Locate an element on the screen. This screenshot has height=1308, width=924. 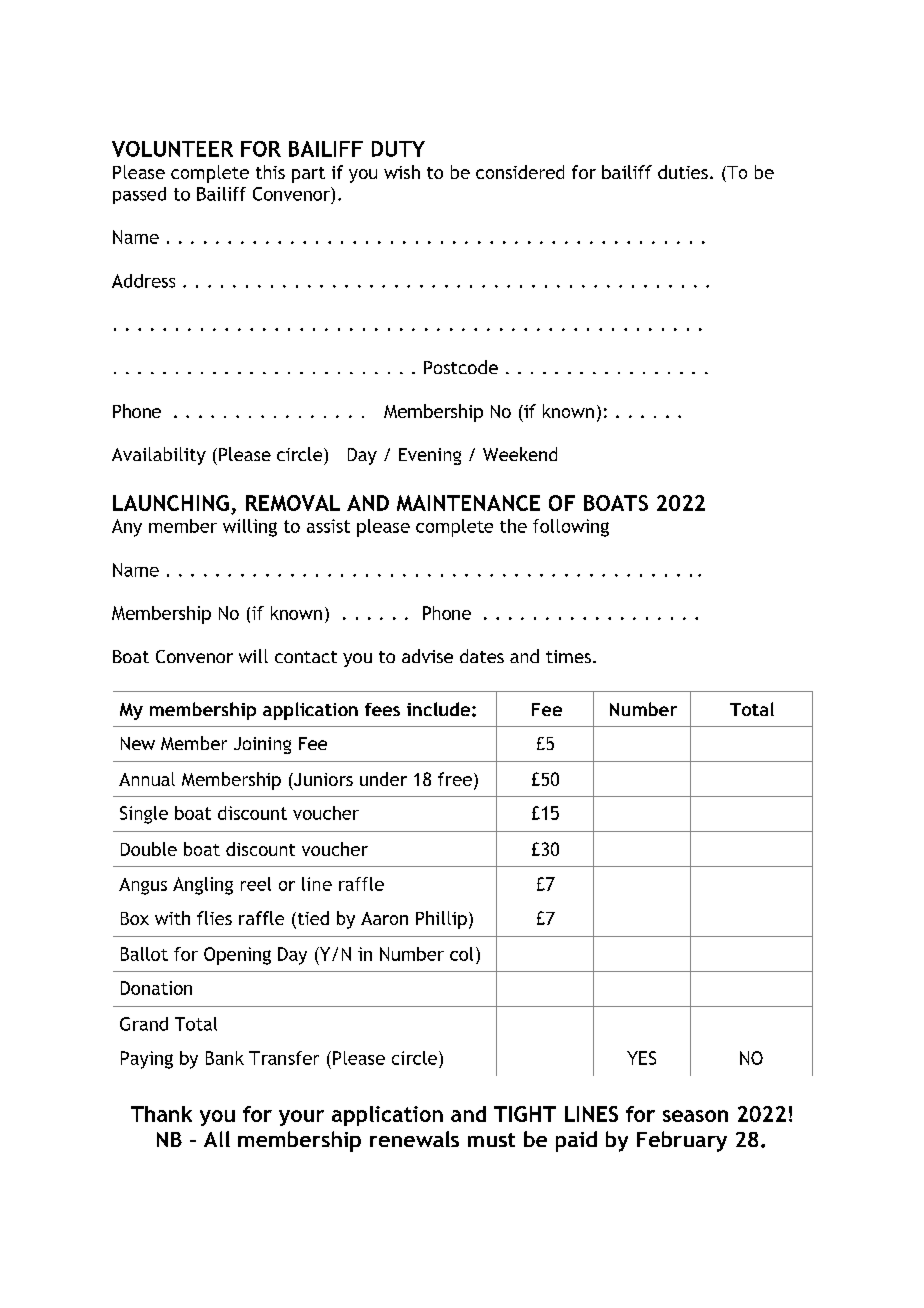
advise is located at coordinates (427, 656).
